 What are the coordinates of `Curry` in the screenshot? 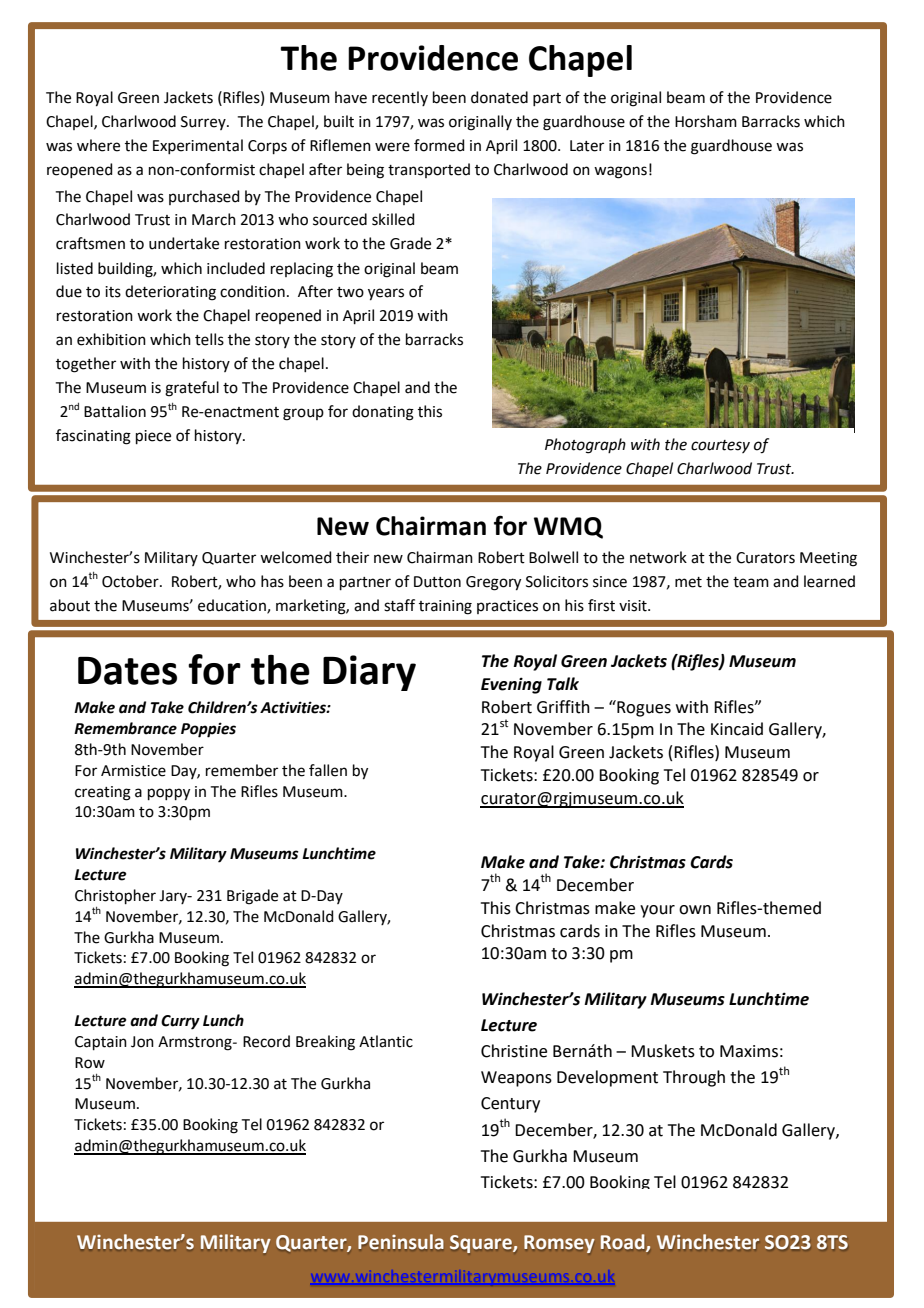 It's located at (180, 1022).
